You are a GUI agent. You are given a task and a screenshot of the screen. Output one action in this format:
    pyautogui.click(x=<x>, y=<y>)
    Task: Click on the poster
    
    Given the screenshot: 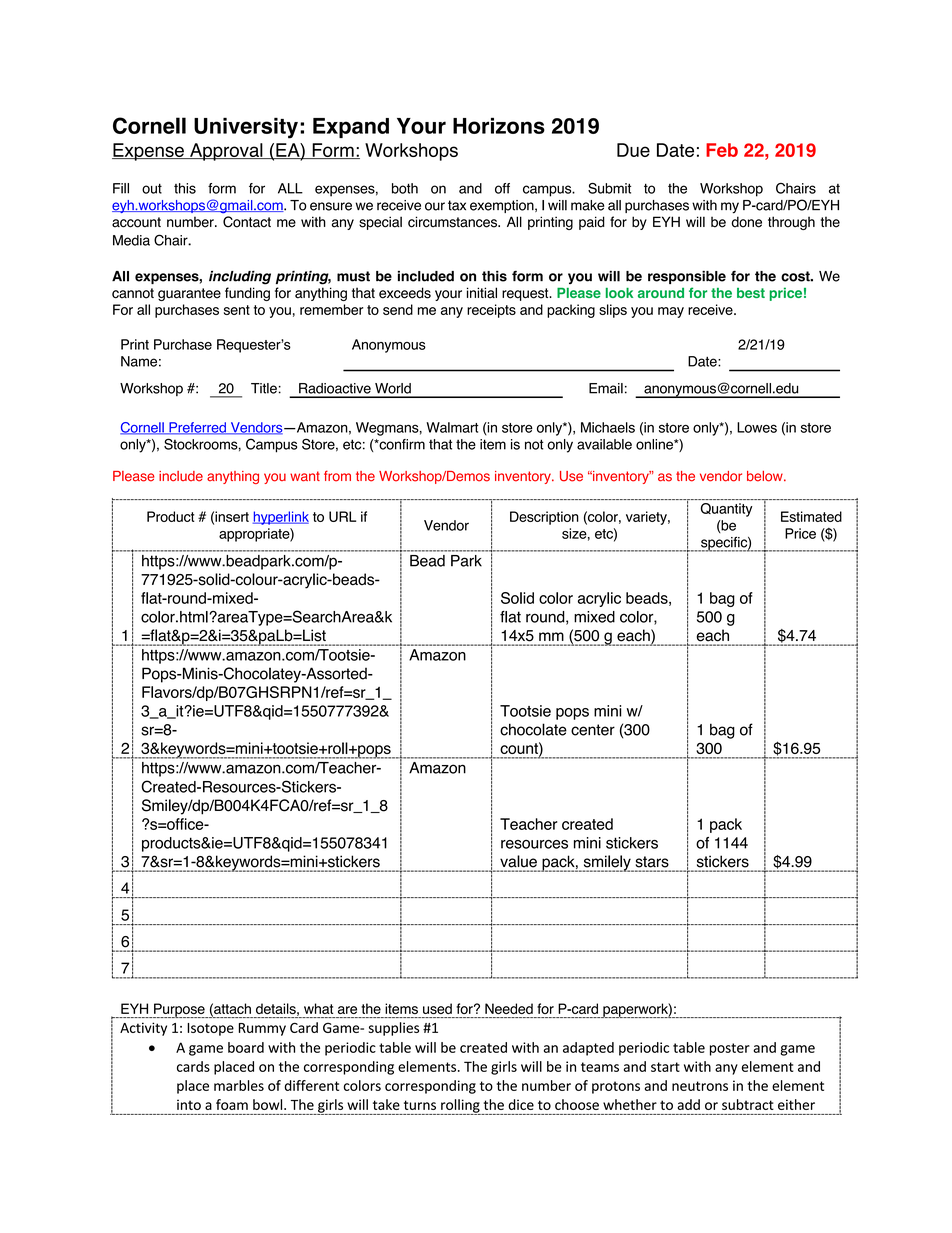 What is the action you would take?
    pyautogui.click(x=730, y=1049)
